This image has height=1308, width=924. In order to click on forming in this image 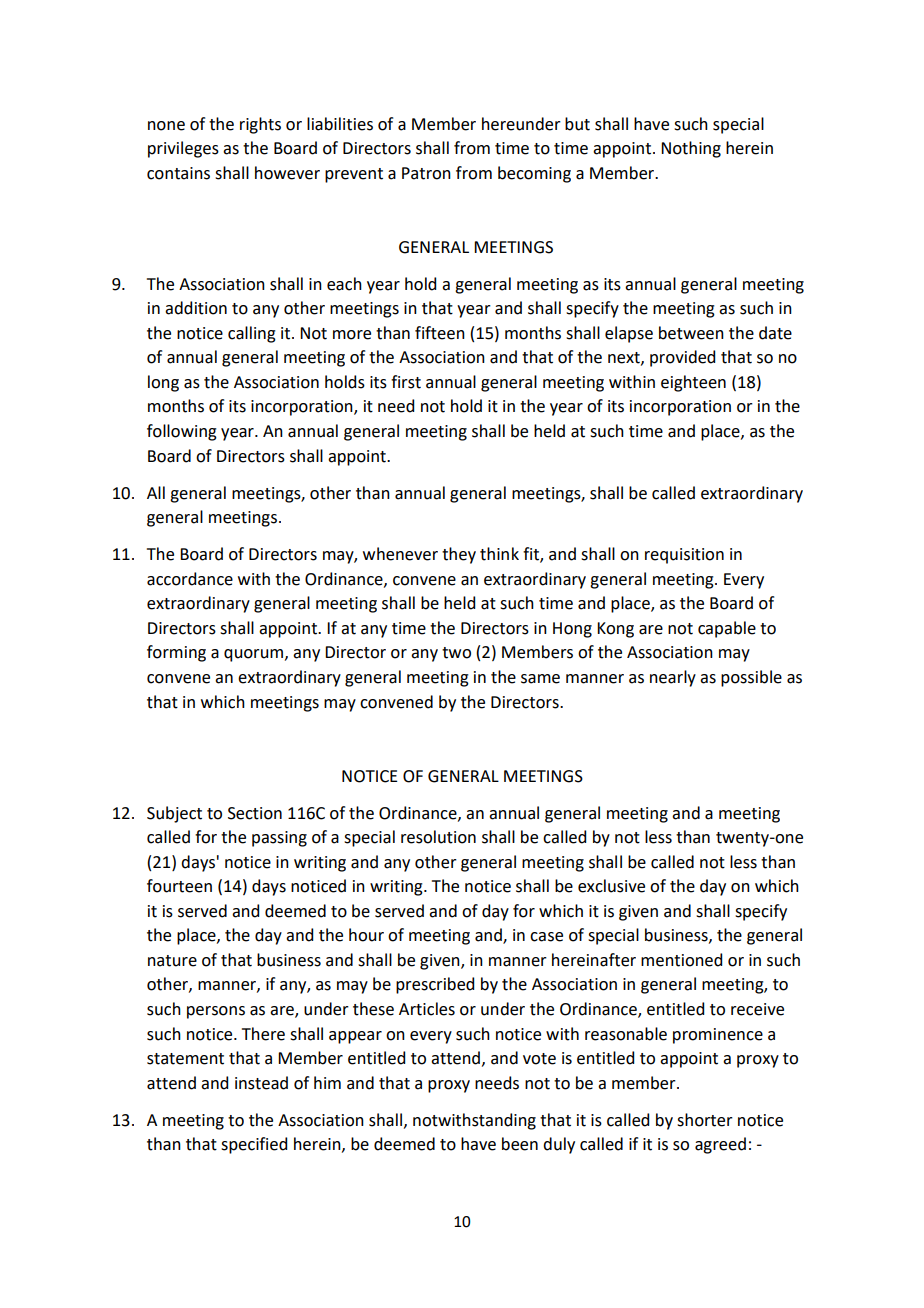, I will do `click(176, 653)`.
